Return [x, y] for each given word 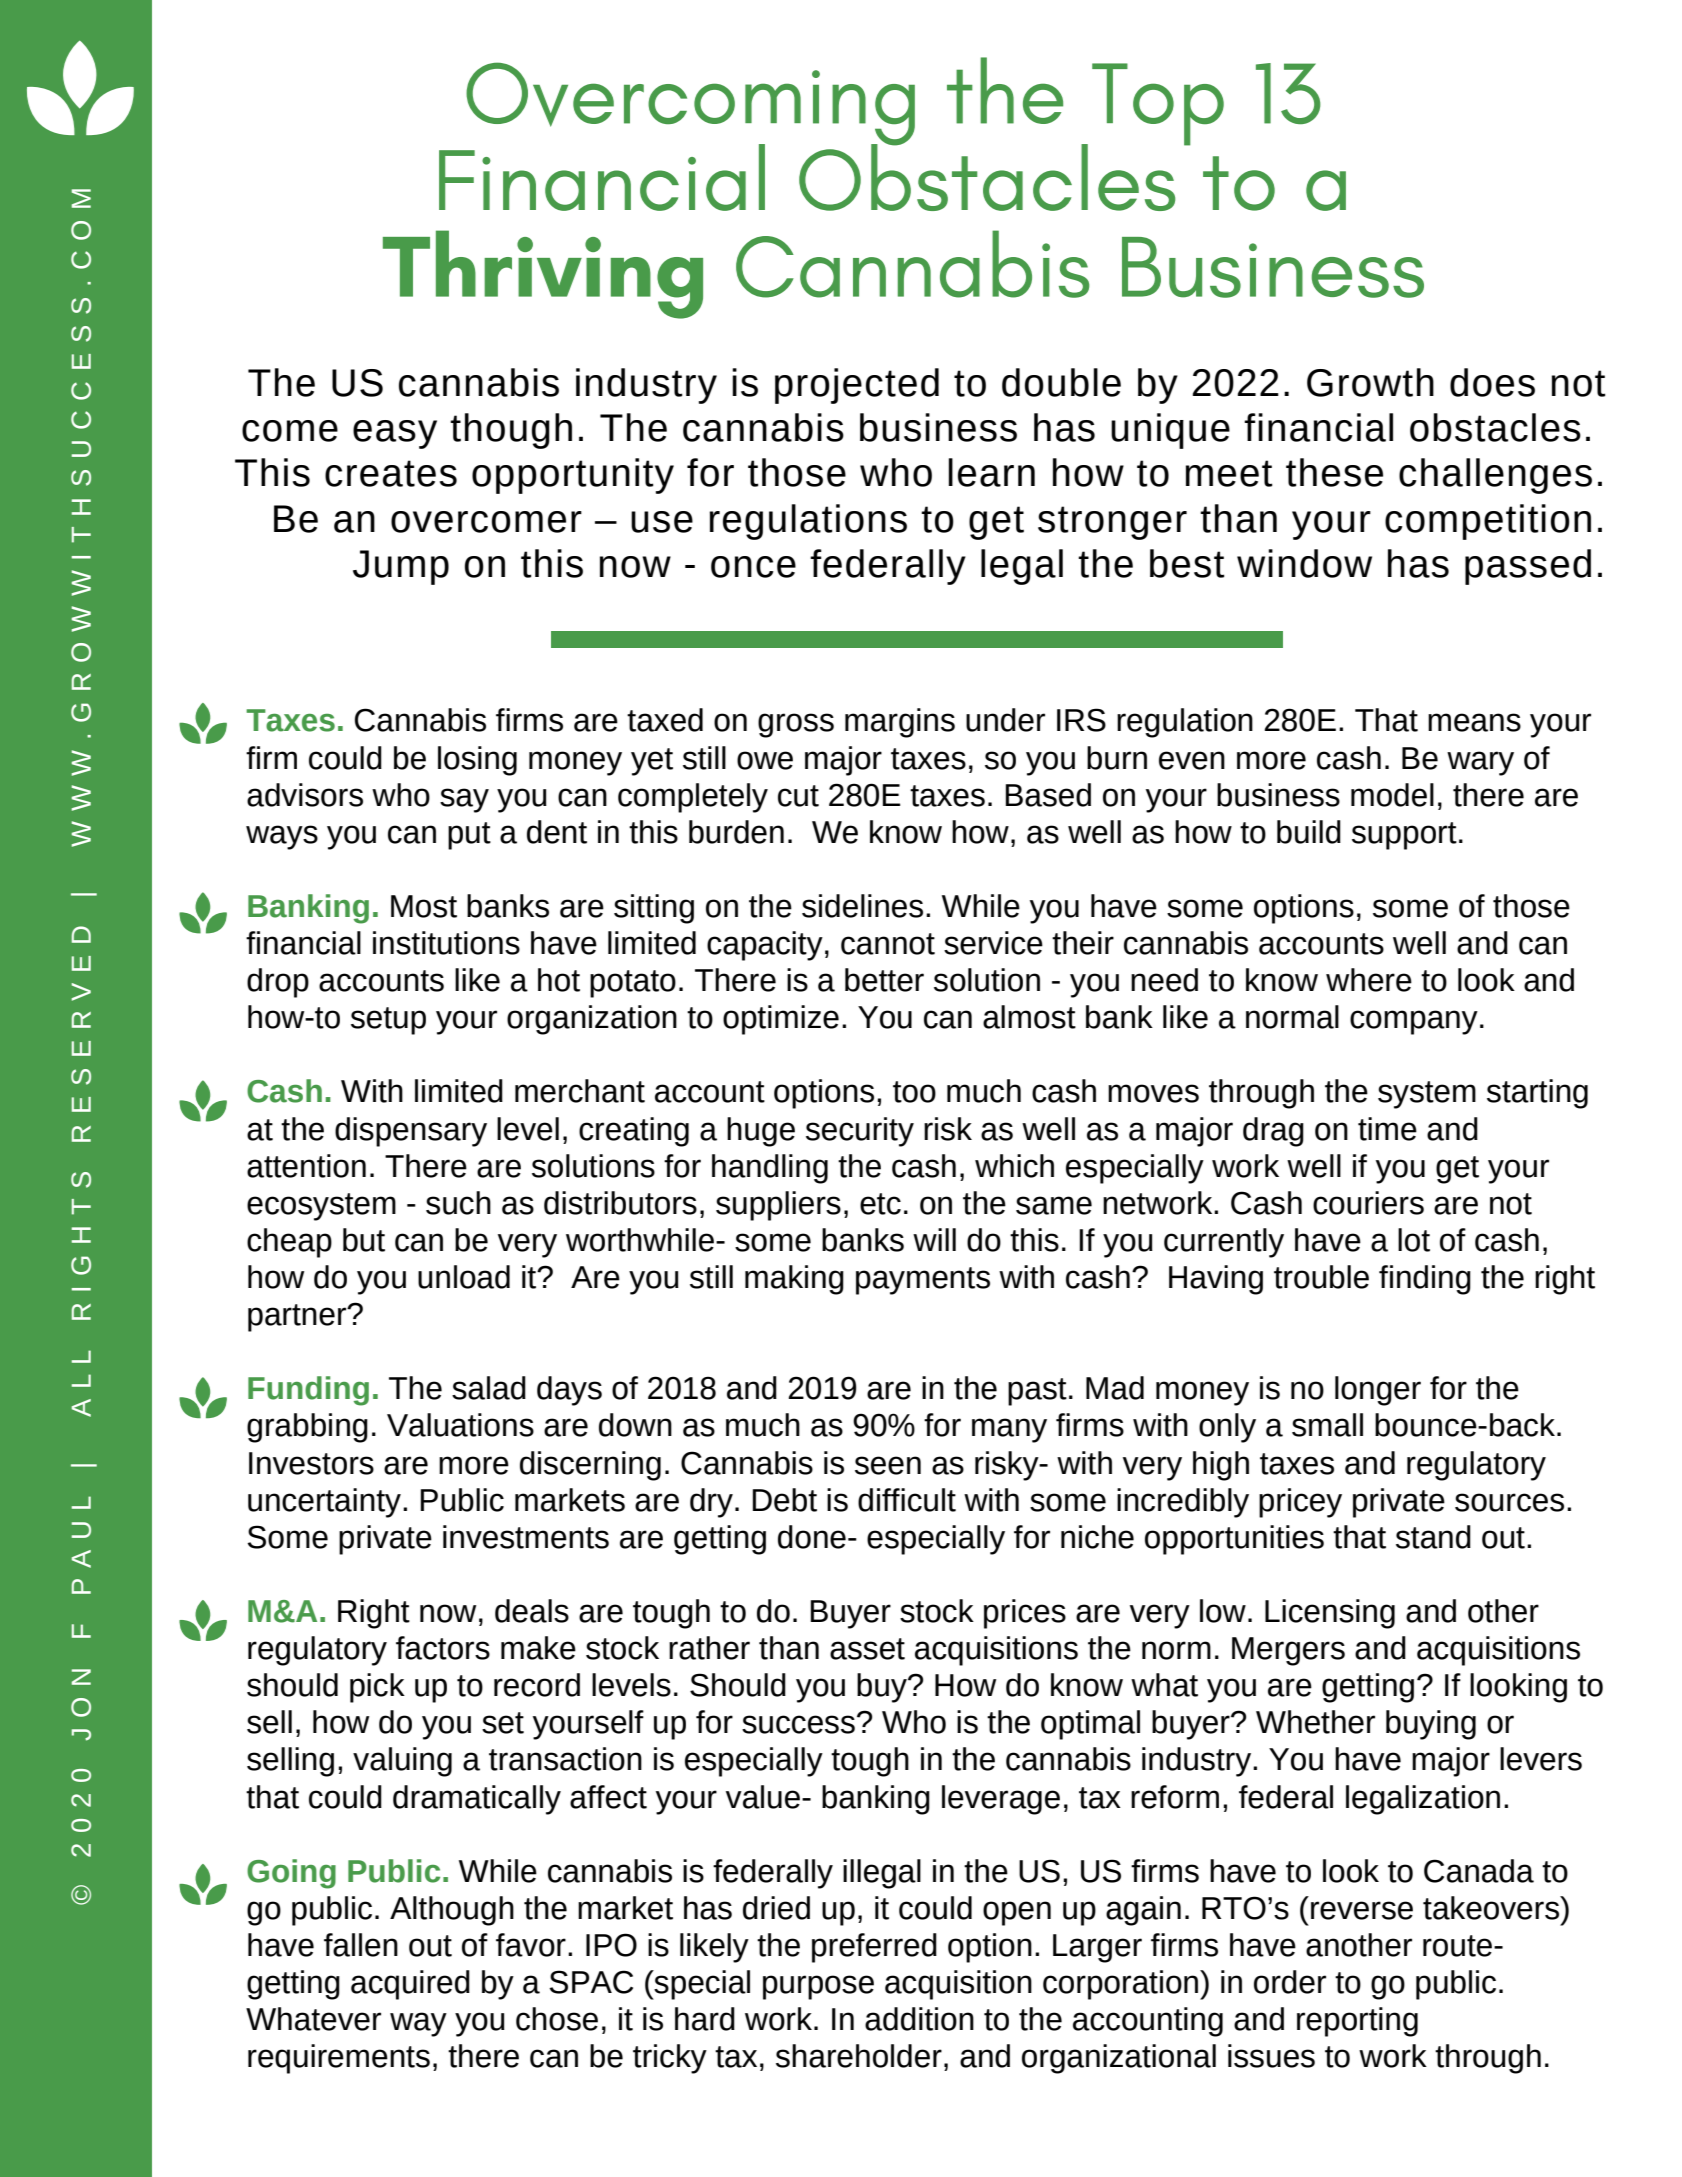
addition [919, 2019]
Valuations [460, 1425]
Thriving [543, 274]
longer [1378, 1391]
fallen [361, 1945]
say [464, 800]
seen [888, 1465]
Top [1158, 104]
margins [900, 723]
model [1392, 795]
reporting [1357, 2022]
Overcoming [690, 105]
